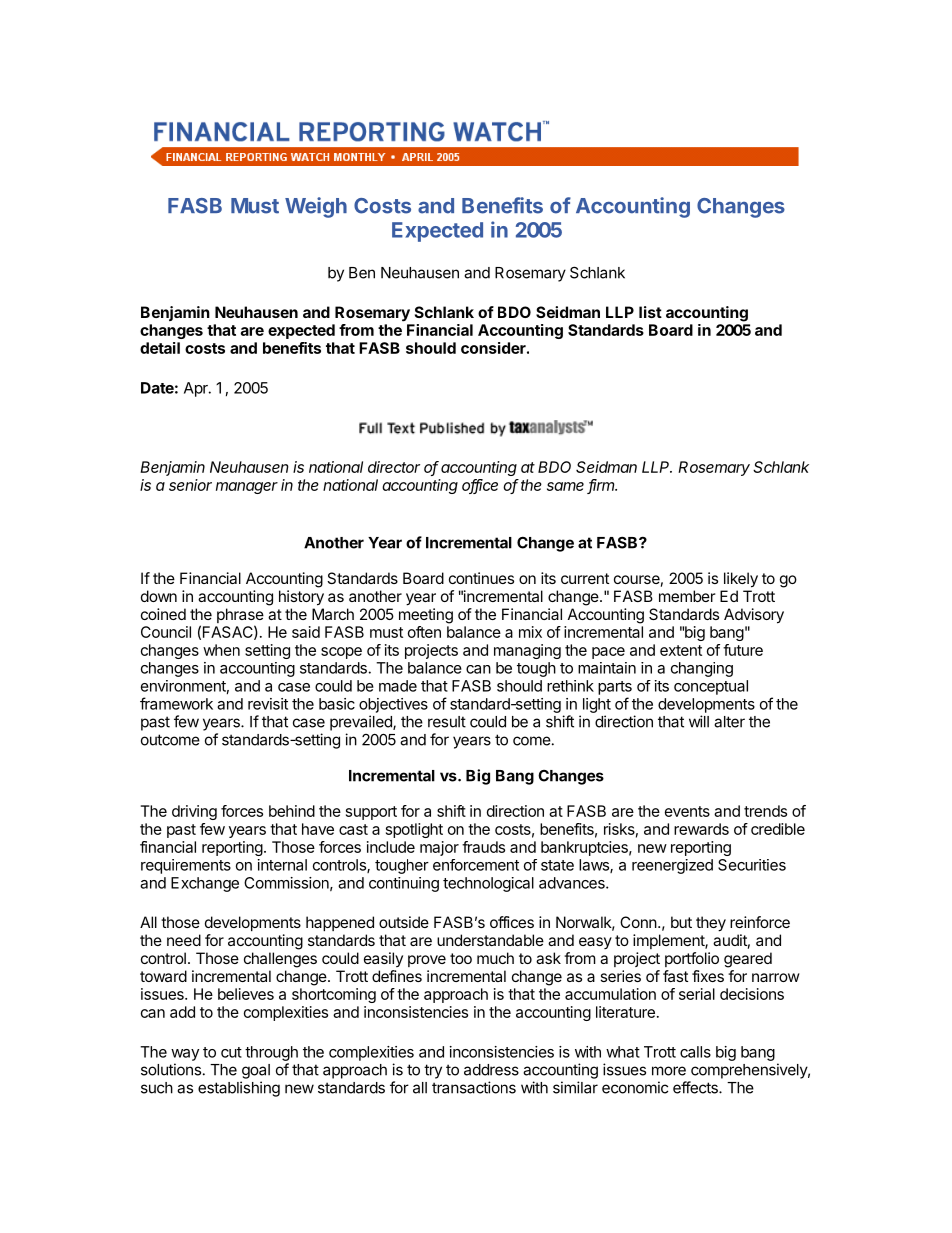  Describe the element at coordinates (247, 488) in the document. I see `manager` at that location.
